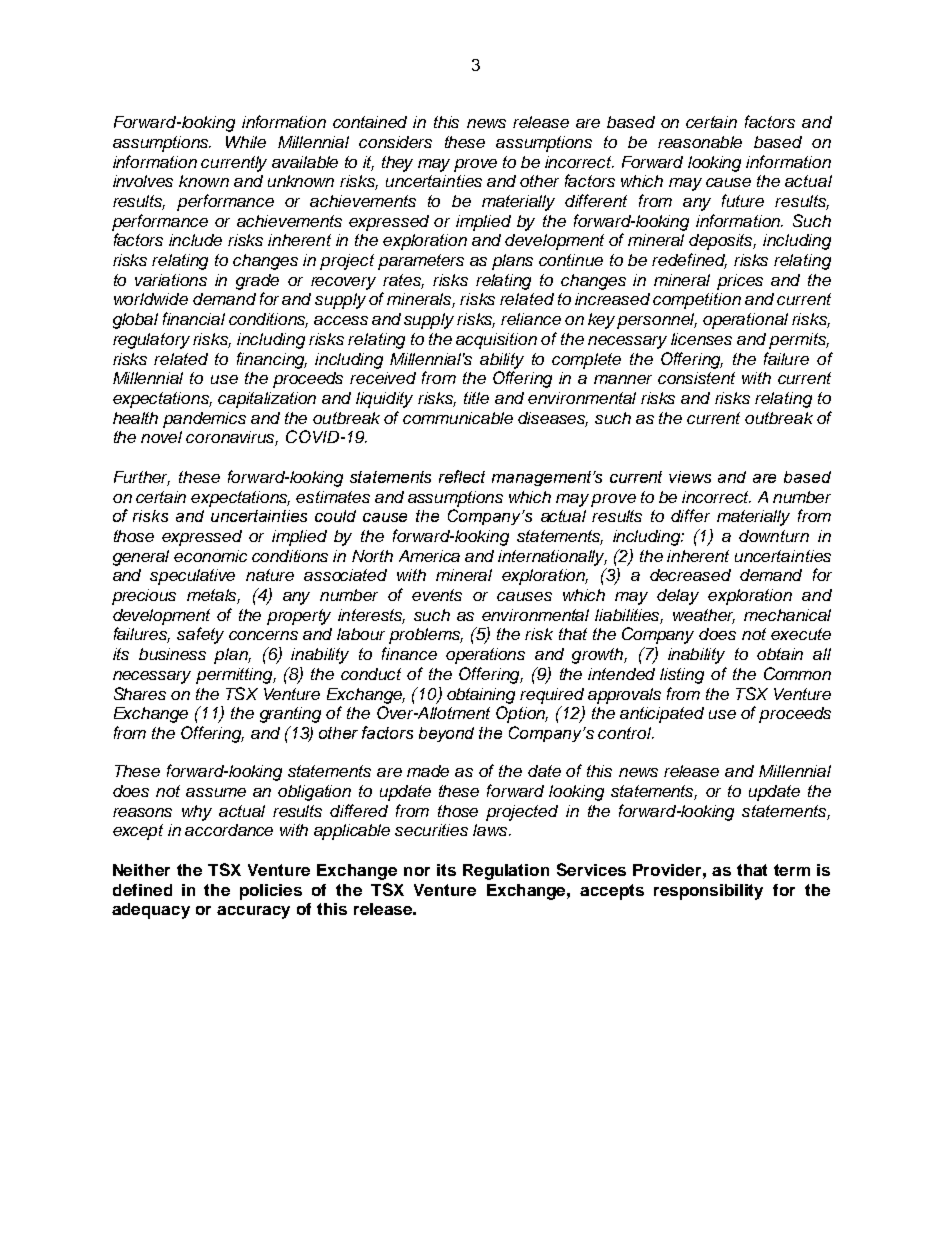 Image resolution: width=952 pixels, height=1233 pixels. I want to click on economic, so click(210, 556).
